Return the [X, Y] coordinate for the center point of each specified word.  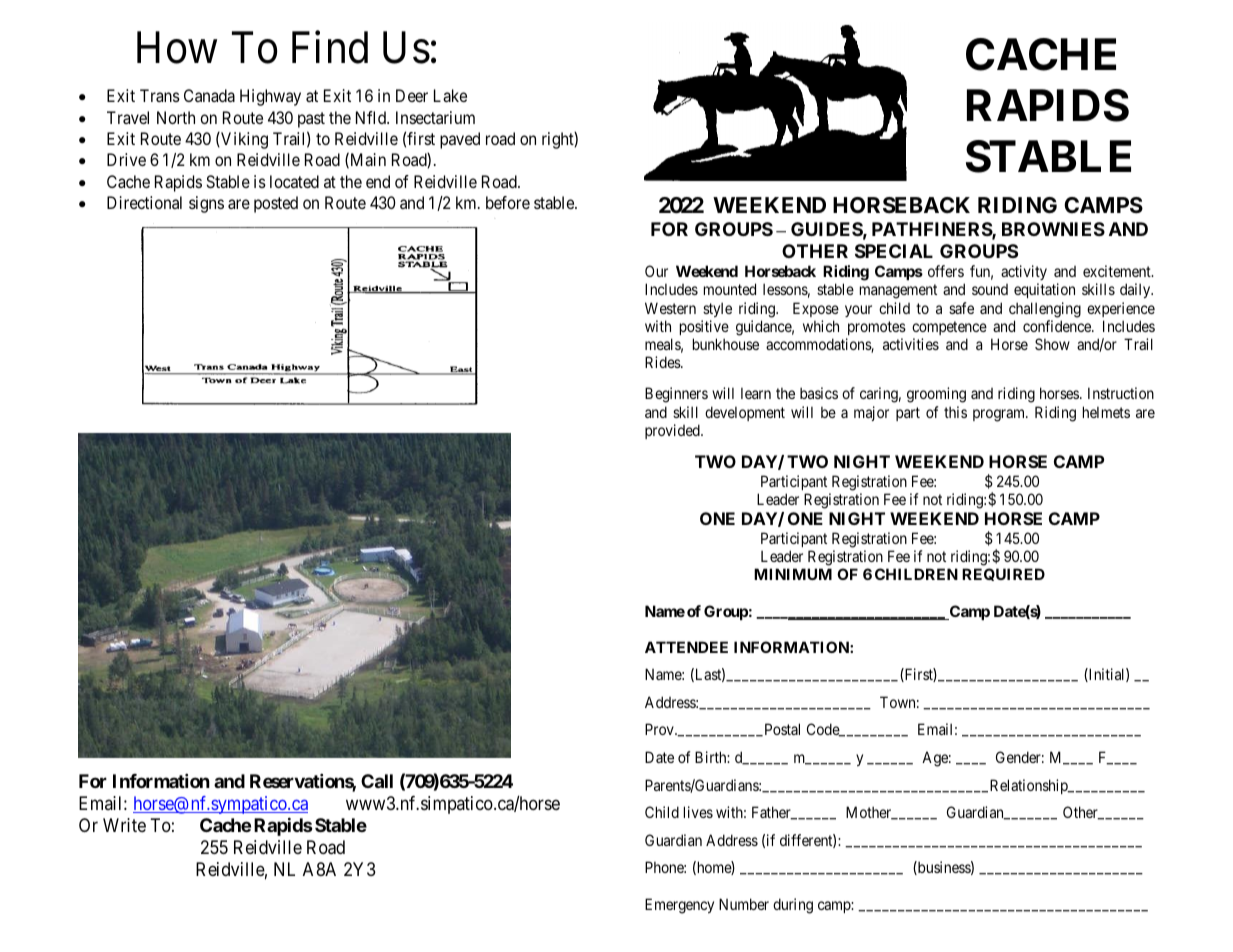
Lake [450, 95]
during [793, 906]
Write [124, 825]
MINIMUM [793, 574]
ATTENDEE [686, 647]
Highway [270, 97]
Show [1052, 344]
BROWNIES [1053, 229]
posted [276, 204]
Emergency [679, 906]
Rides [663, 362]
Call [377, 781]
